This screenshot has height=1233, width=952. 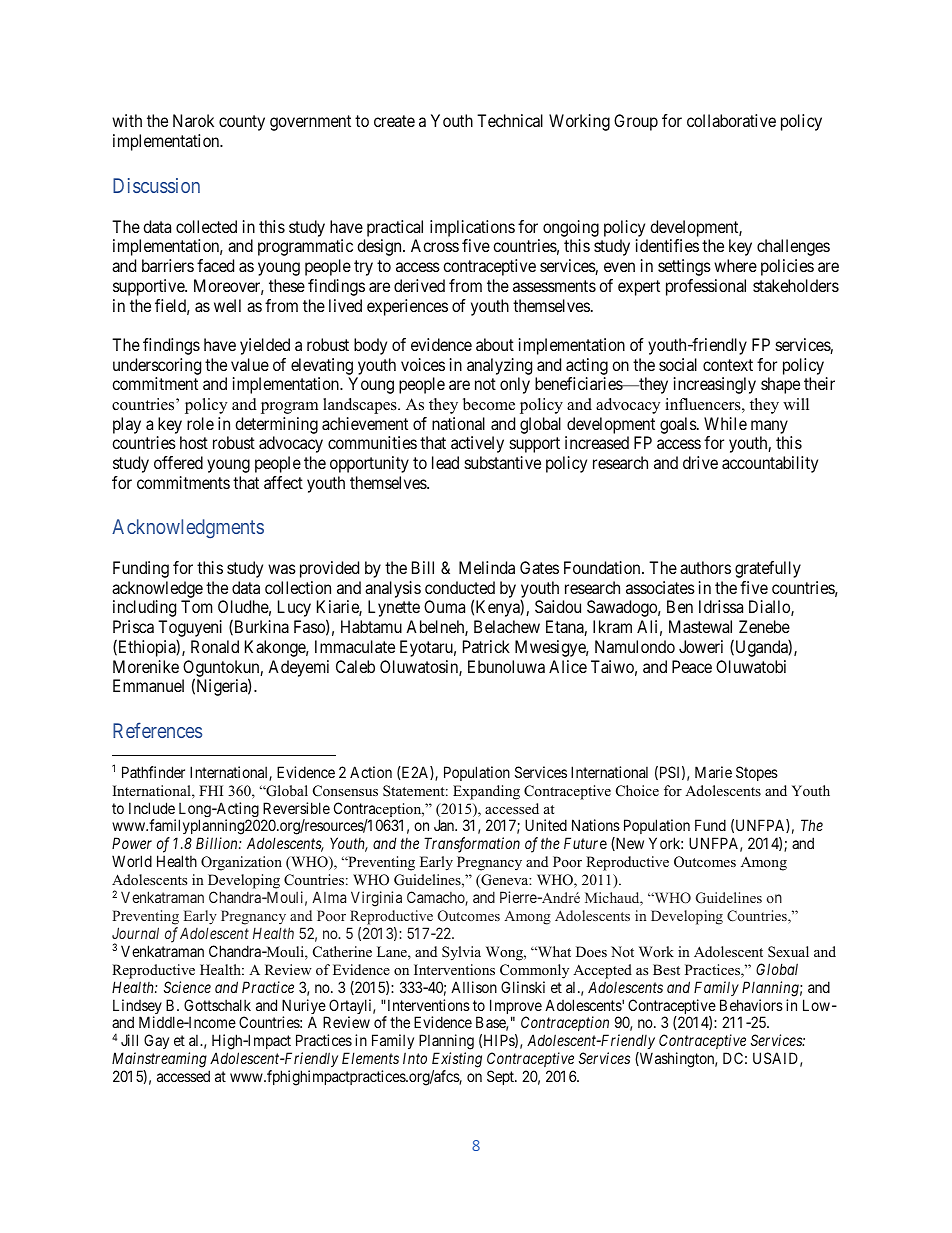 I want to click on Technical, so click(x=510, y=120).
